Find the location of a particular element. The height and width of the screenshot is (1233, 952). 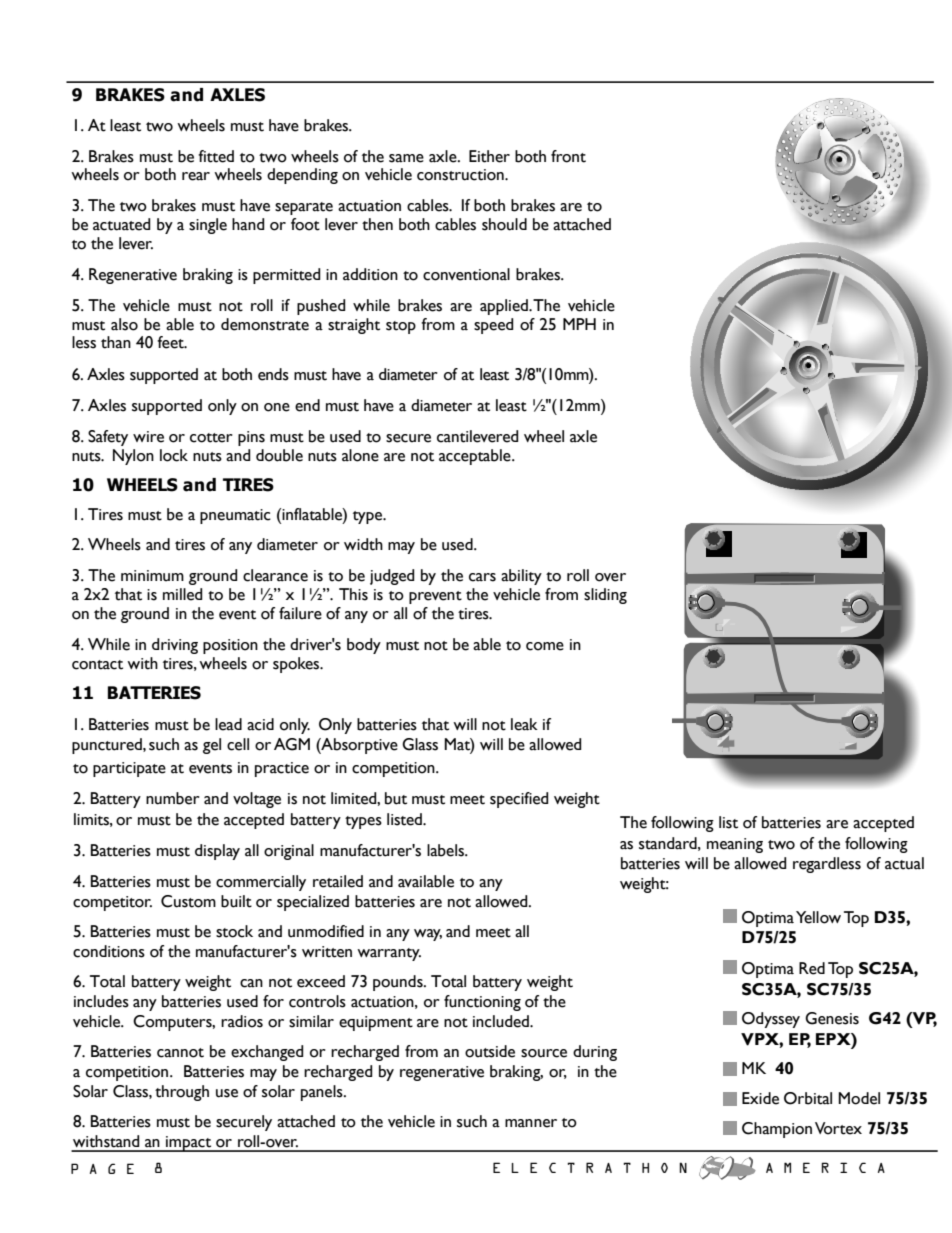

front is located at coordinates (568, 156).
